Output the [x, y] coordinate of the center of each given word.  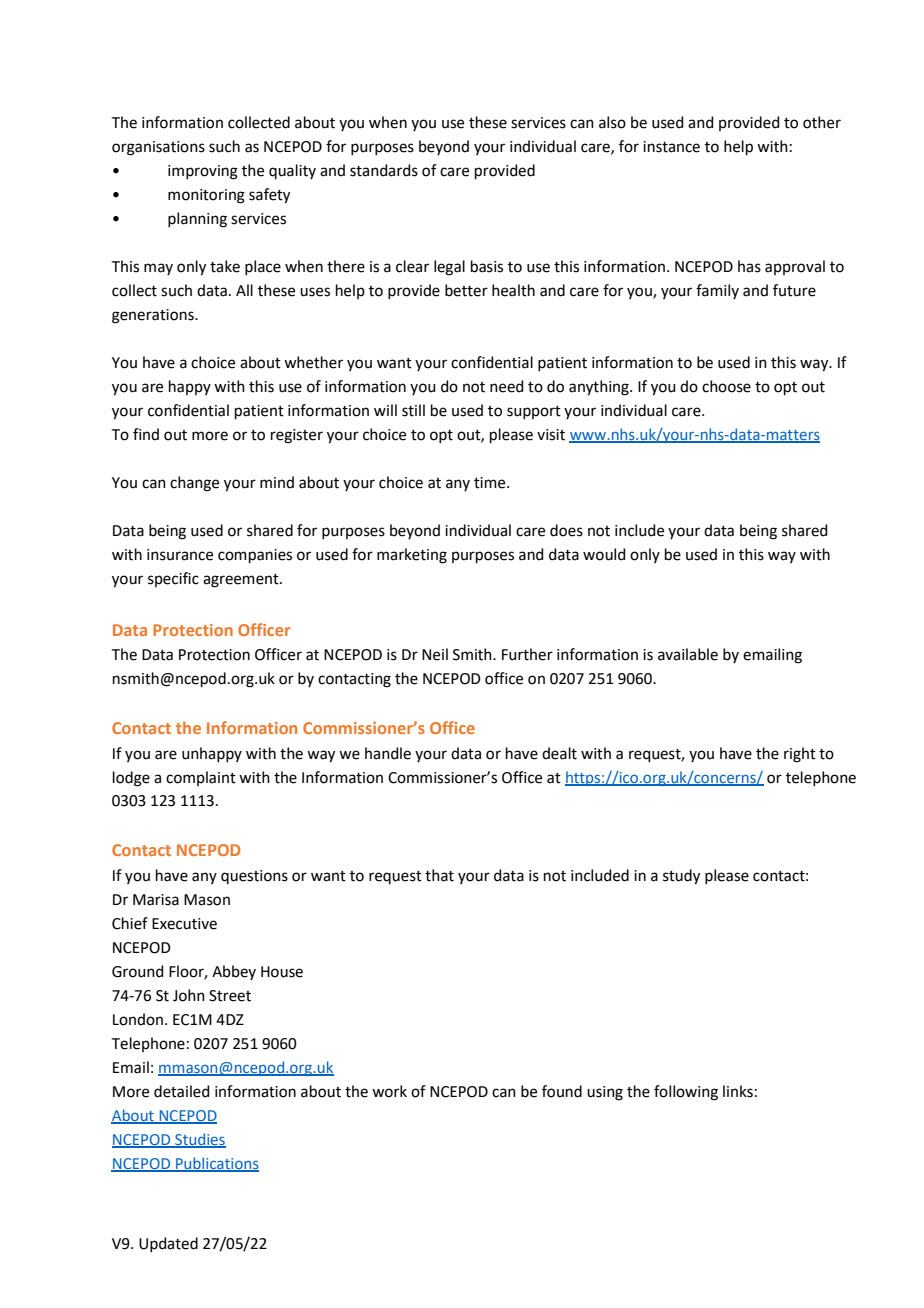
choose [726, 386]
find [146, 434]
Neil [435, 654]
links [738, 1091]
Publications [216, 1164]
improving [203, 172]
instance [671, 147]
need [507, 386]
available [688, 654]
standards [384, 170]
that [439, 875]
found [562, 1091]
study [681, 877]
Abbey [234, 972]
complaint [201, 778]
